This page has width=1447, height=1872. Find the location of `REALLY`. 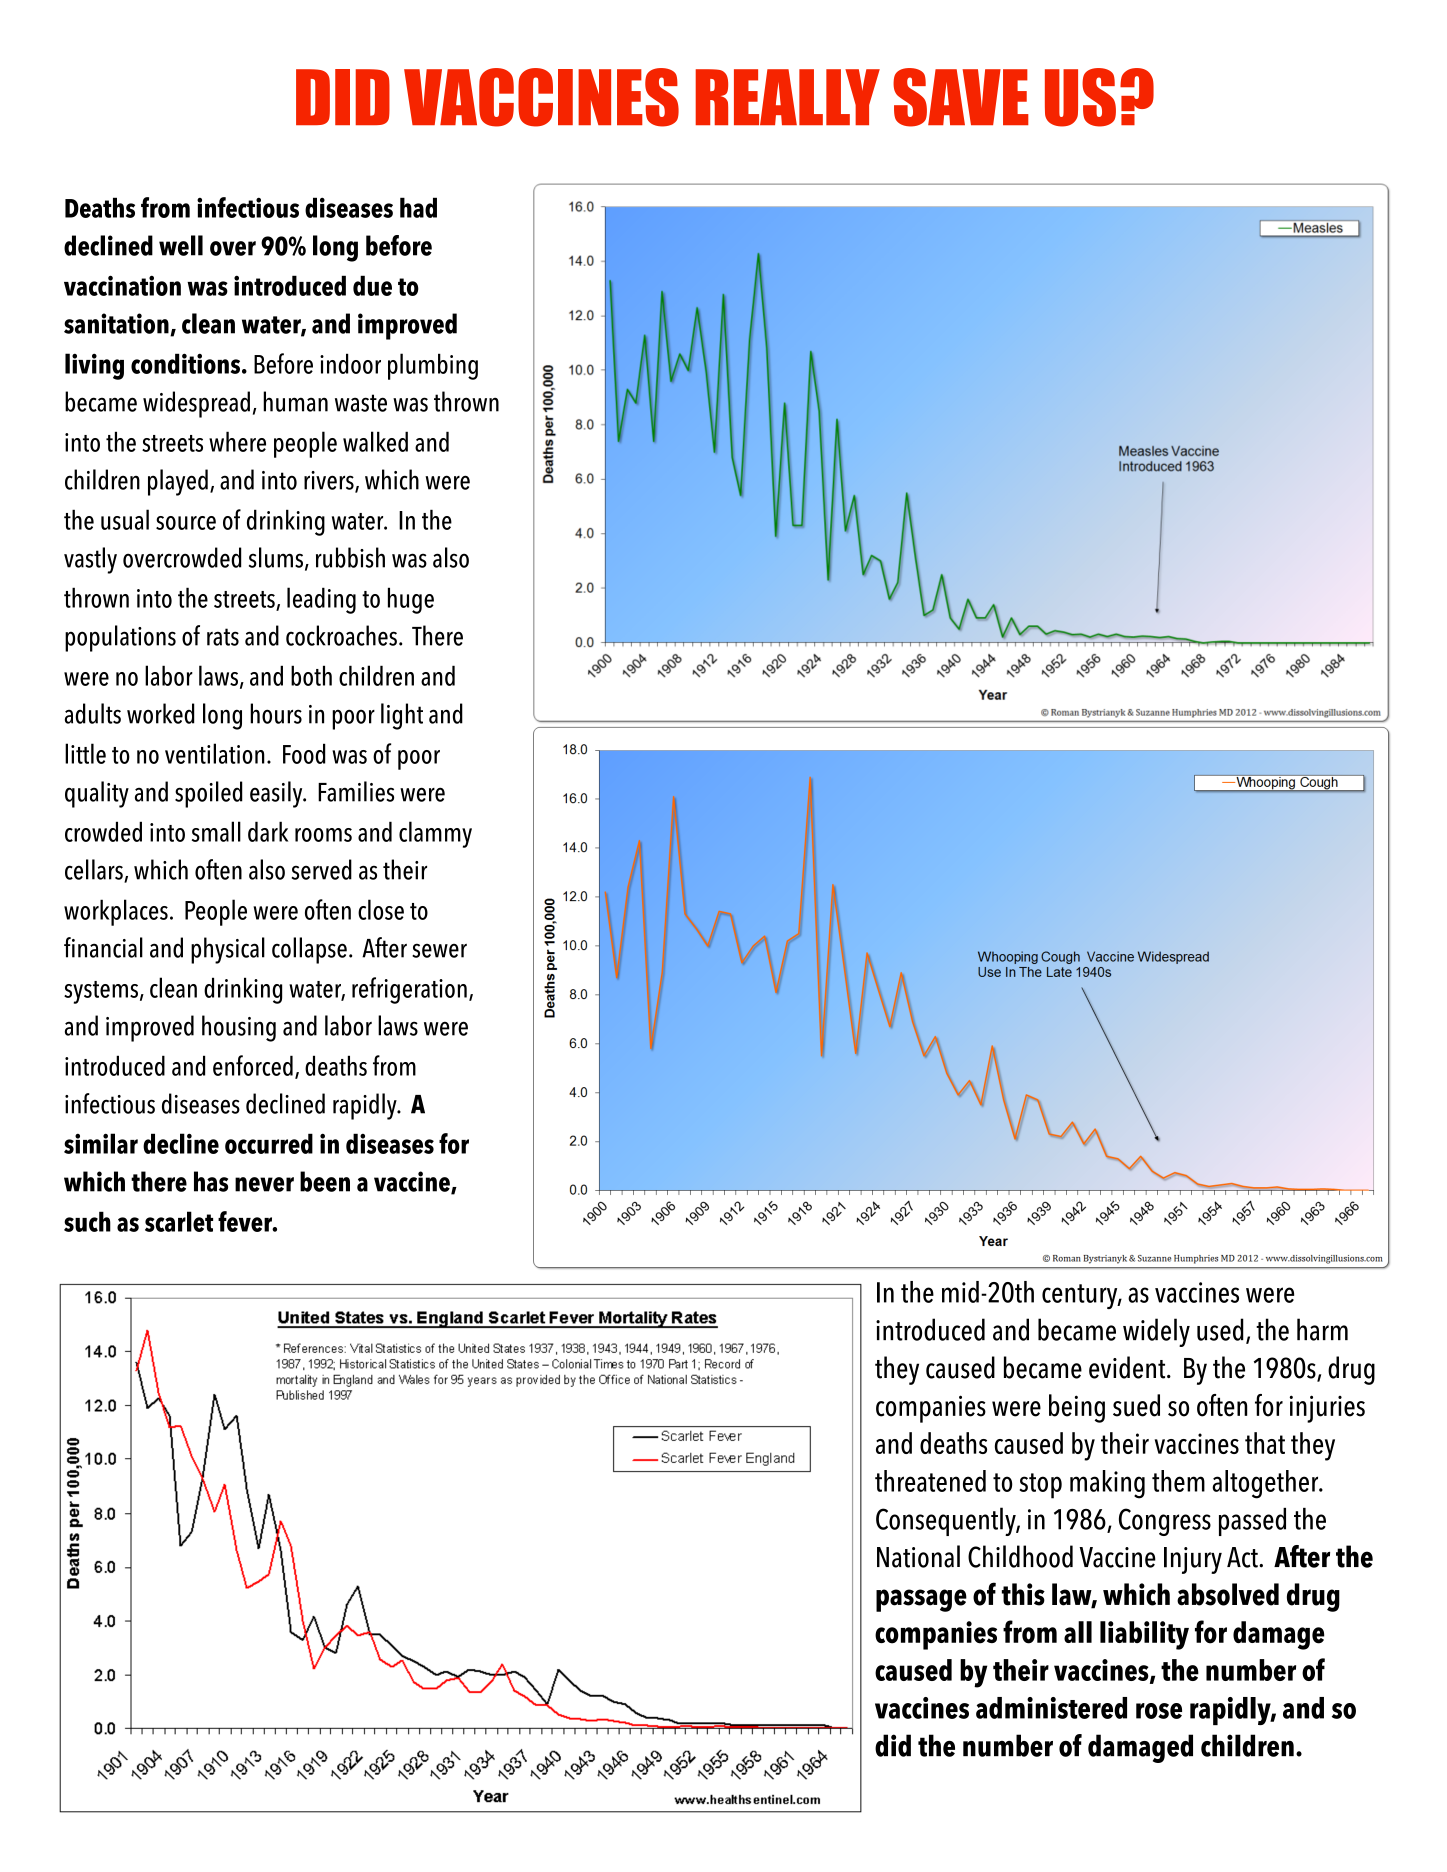

REALLY is located at coordinates (787, 97).
